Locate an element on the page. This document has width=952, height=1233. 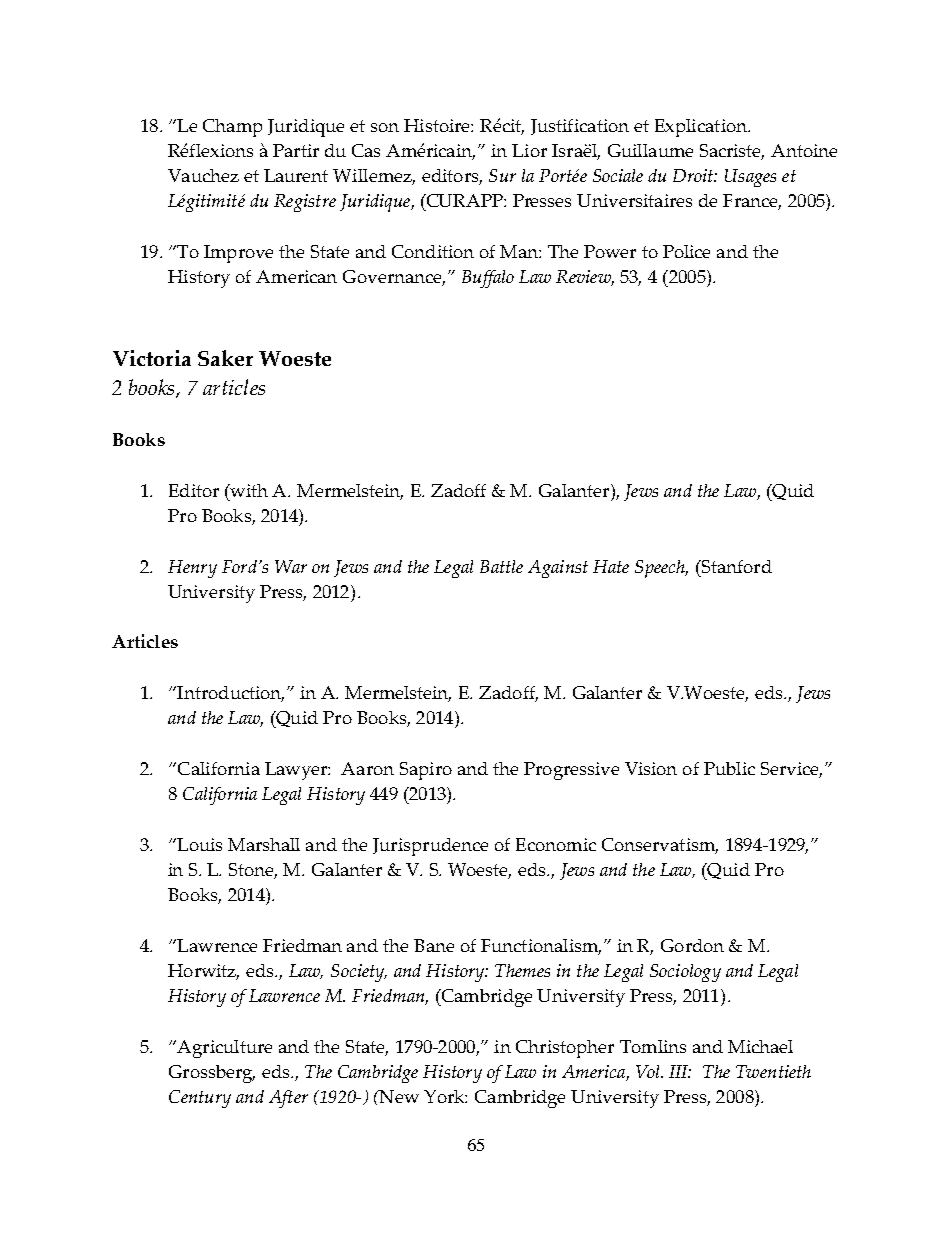
Hate is located at coordinates (611, 566).
